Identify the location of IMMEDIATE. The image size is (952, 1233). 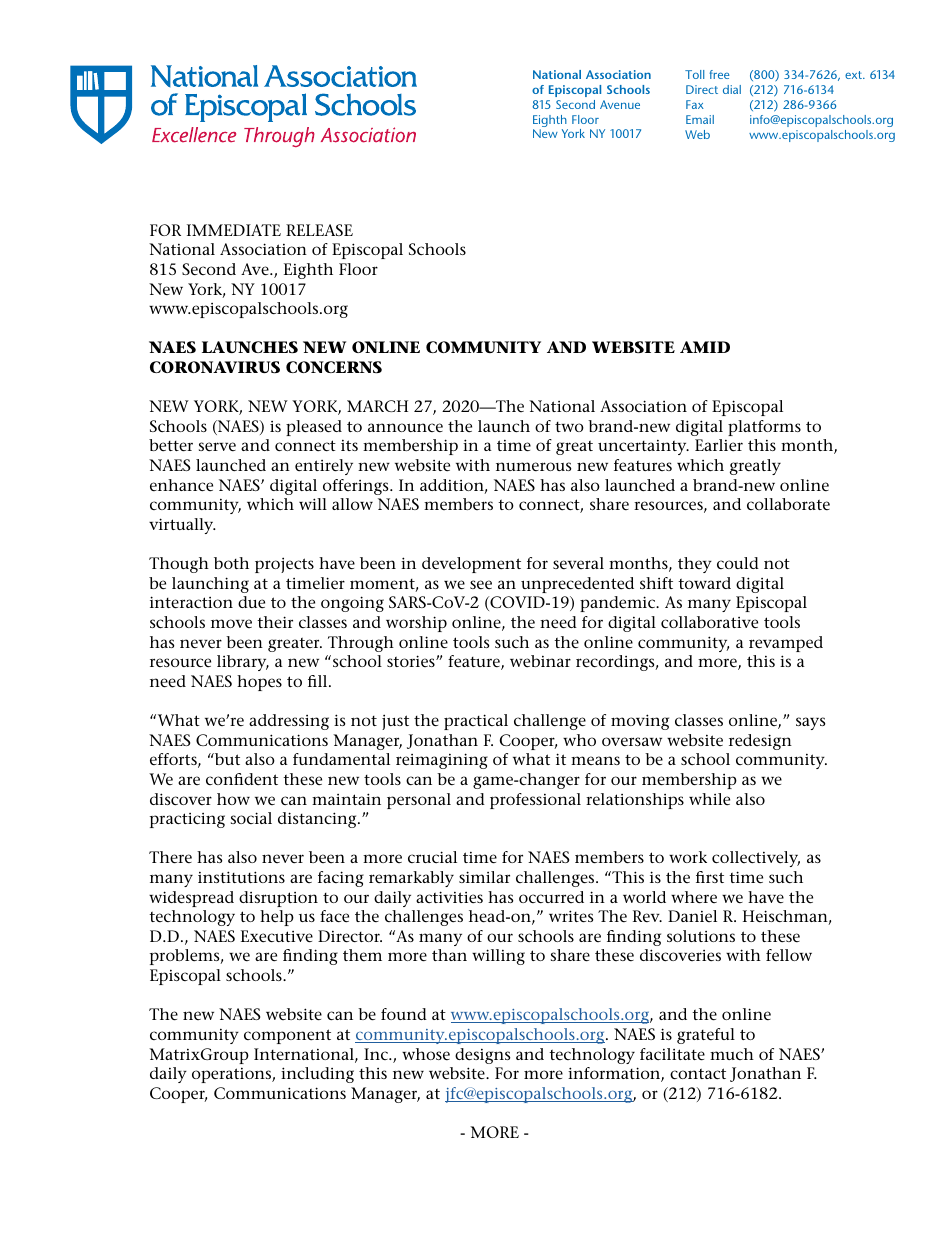
(234, 230).
